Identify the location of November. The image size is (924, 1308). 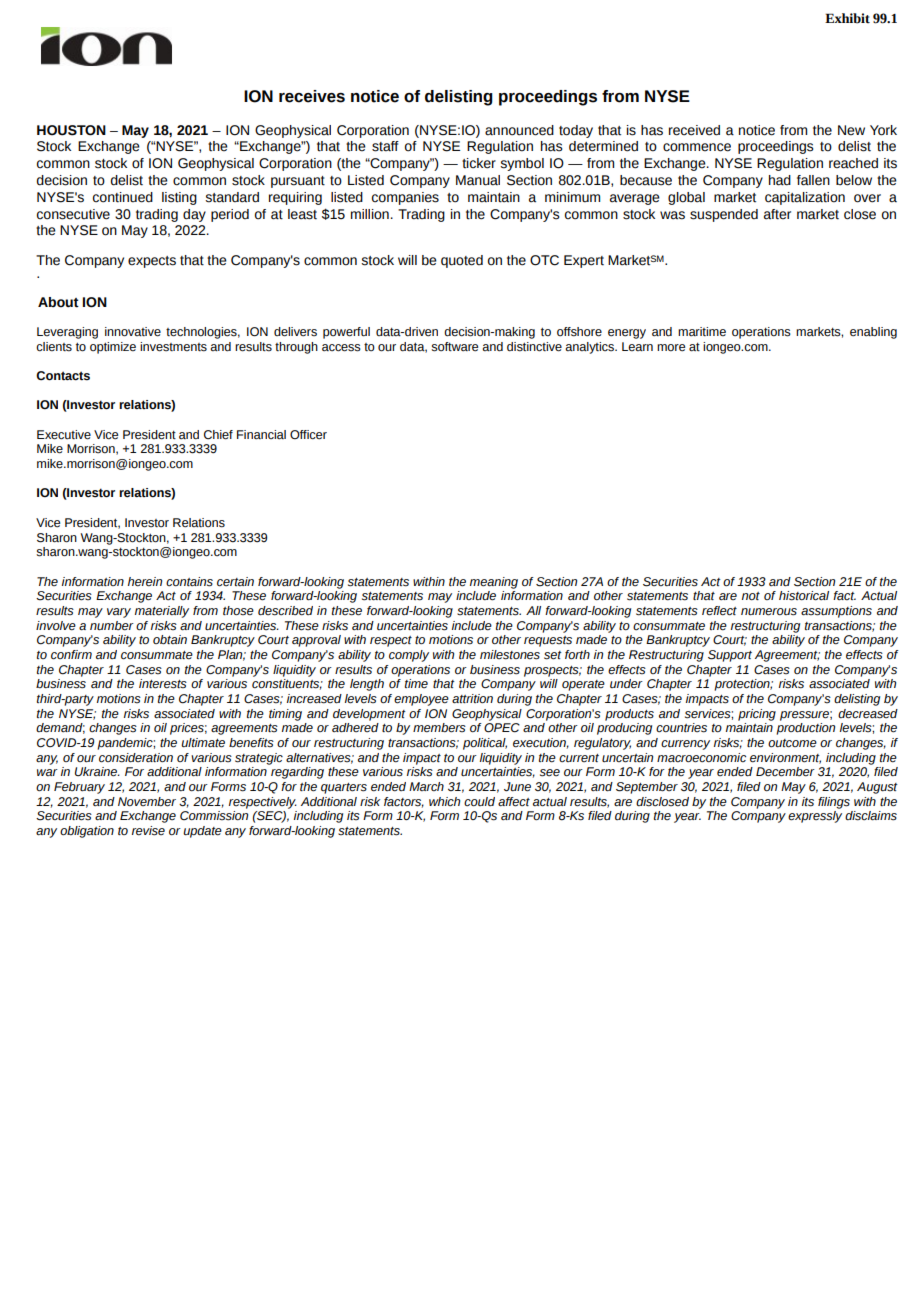
(147, 802).
